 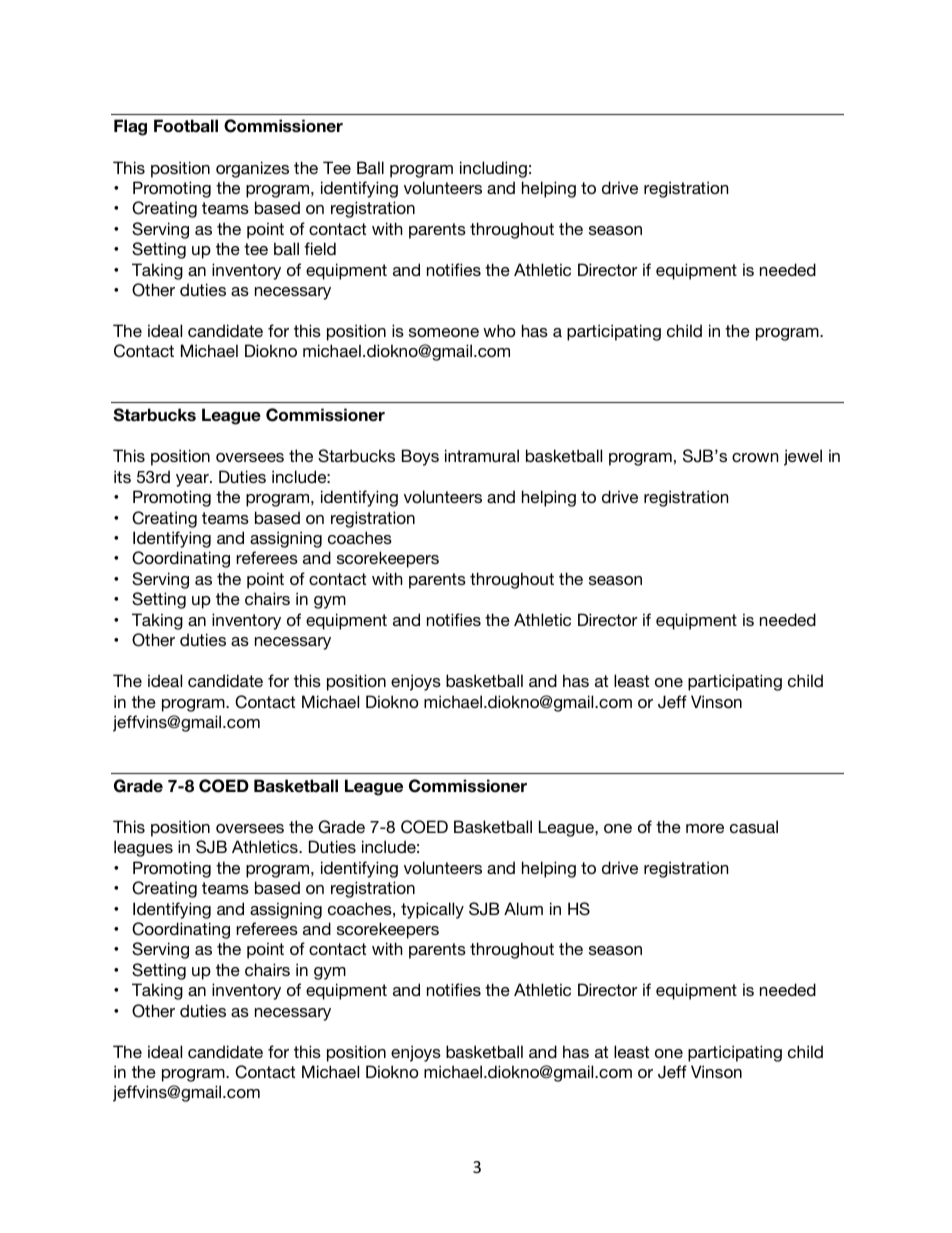 I want to click on Flag, so click(x=130, y=127).
